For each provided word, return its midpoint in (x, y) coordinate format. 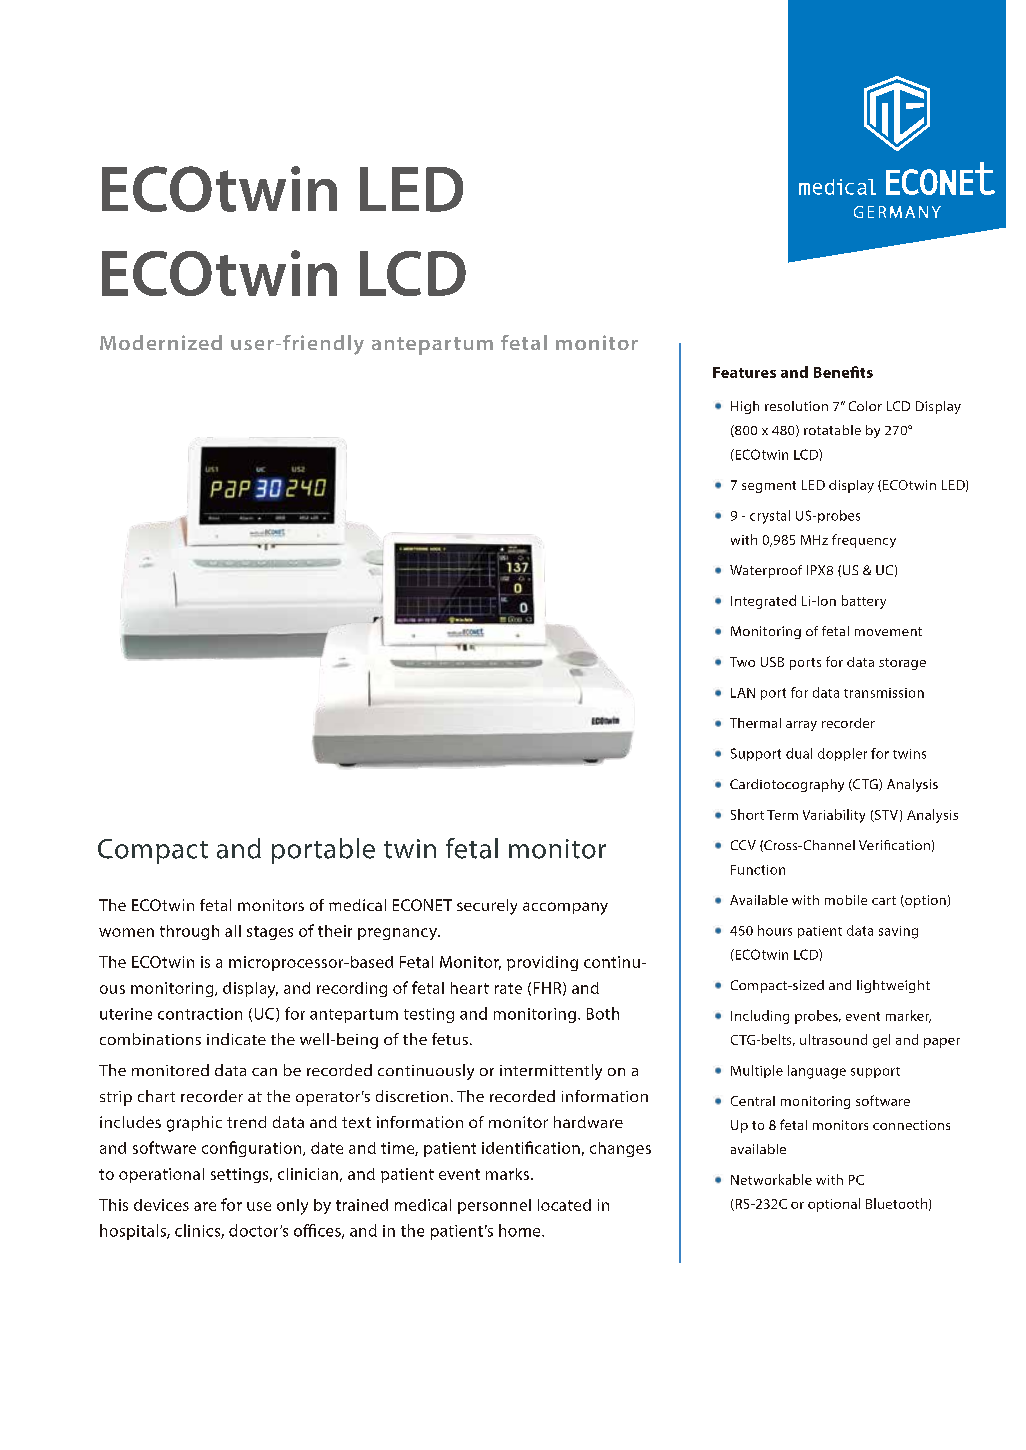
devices (161, 1205)
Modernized (161, 342)
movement (888, 631)
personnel (494, 1206)
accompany (565, 908)
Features (744, 372)
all (233, 931)
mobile (846, 900)
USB (772, 662)
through (189, 932)
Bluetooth (896, 1203)
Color (865, 406)
